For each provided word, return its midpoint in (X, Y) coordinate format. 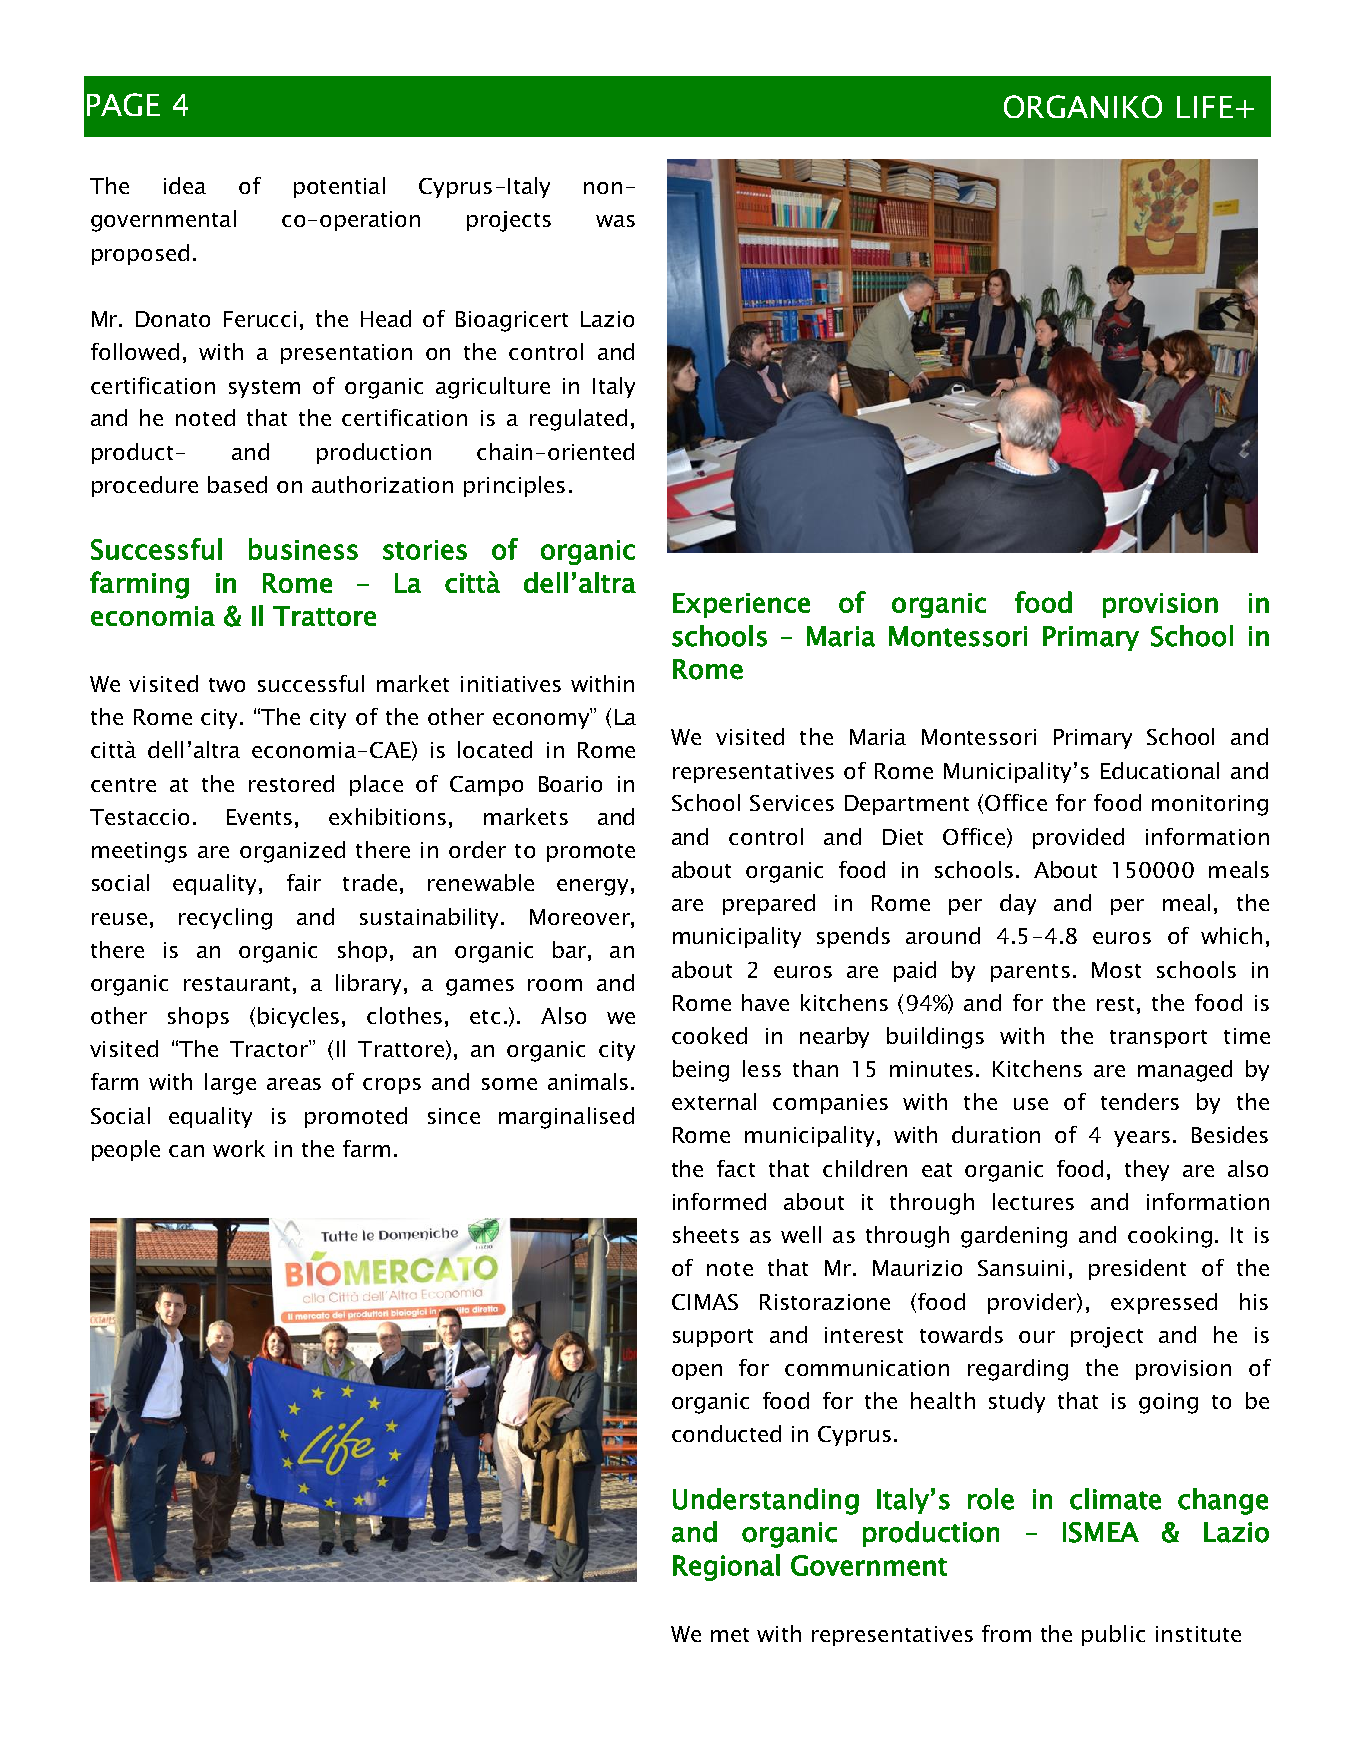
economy (542, 720)
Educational (1160, 770)
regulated (578, 420)
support (713, 1338)
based (237, 484)
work (239, 1148)
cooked (709, 1035)
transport (1158, 1039)
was (615, 221)
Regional (726, 1567)
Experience (741, 605)
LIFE (1205, 107)
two (227, 685)
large (230, 1084)
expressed (1164, 1303)
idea (185, 185)
